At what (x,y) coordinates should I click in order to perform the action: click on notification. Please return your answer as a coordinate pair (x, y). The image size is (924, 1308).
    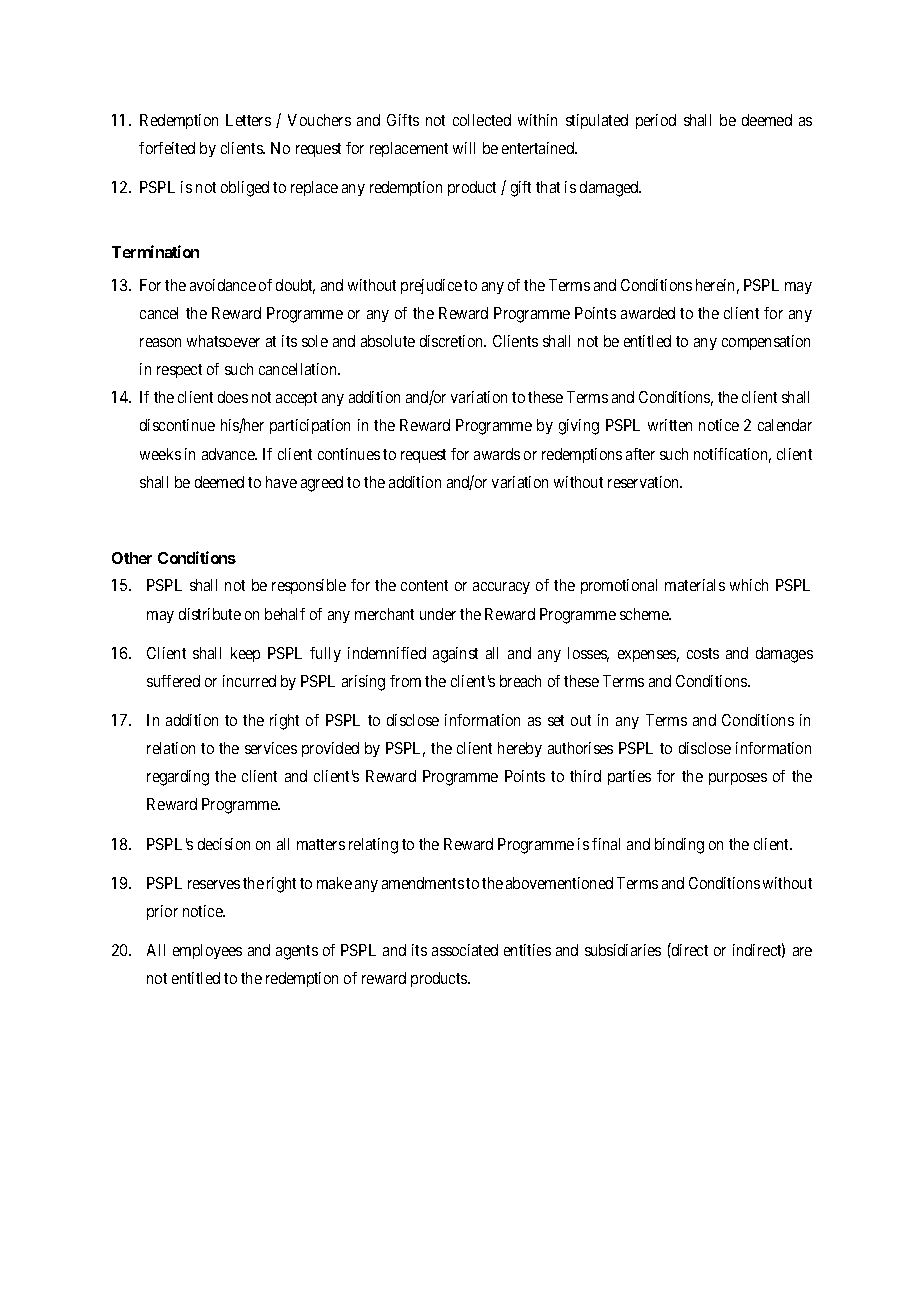
    Looking at the image, I should click on (732, 455).
